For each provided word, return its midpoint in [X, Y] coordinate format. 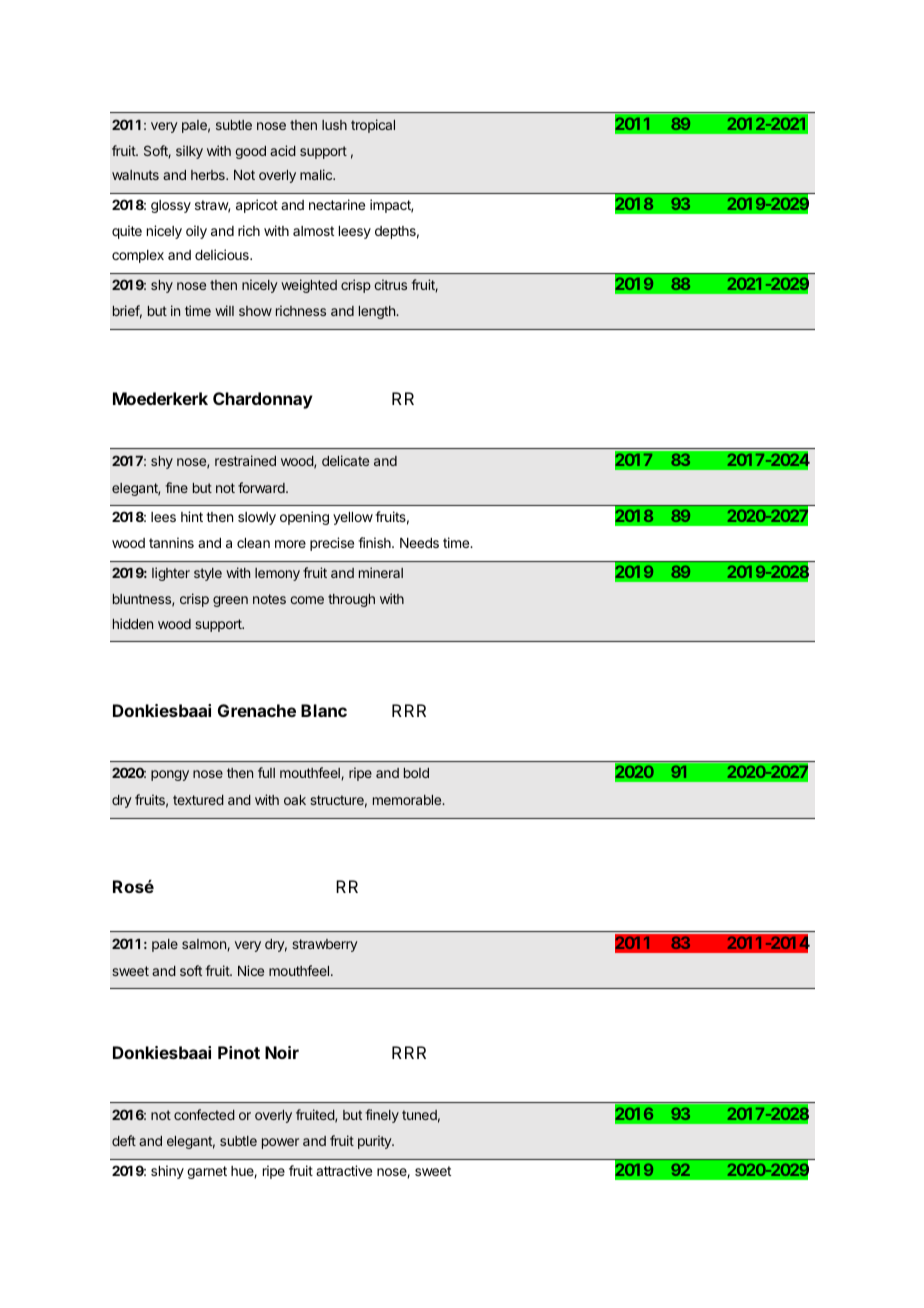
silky [189, 152]
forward [262, 487]
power [280, 1143]
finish [375, 542]
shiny [167, 1172]
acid [283, 150]
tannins [171, 542]
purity [375, 1142]
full [266, 772]
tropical [373, 126]
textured [198, 800]
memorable [408, 800]
